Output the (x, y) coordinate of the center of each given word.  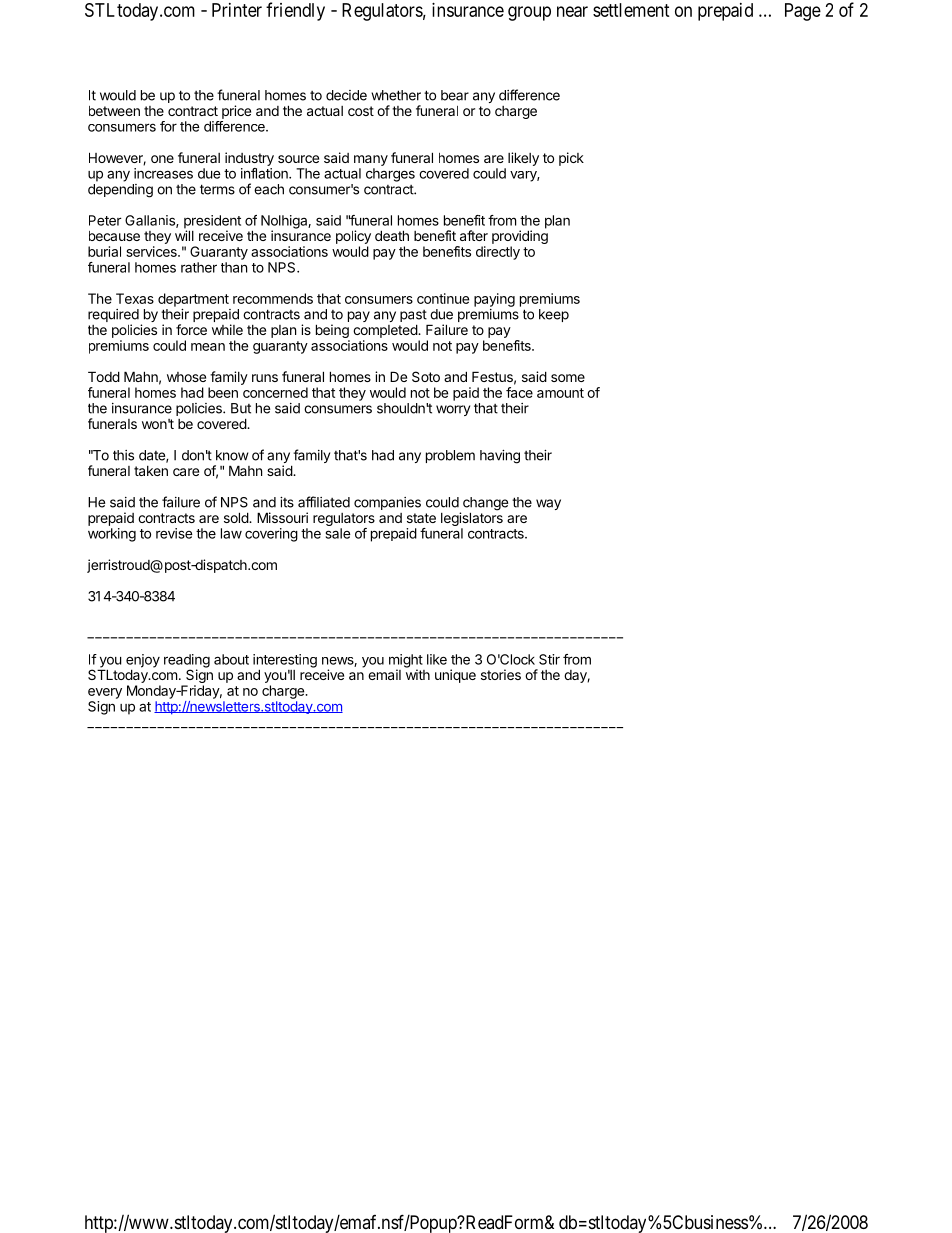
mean (208, 347)
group (529, 13)
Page (803, 12)
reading (187, 662)
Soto (426, 376)
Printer (237, 10)
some (568, 378)
